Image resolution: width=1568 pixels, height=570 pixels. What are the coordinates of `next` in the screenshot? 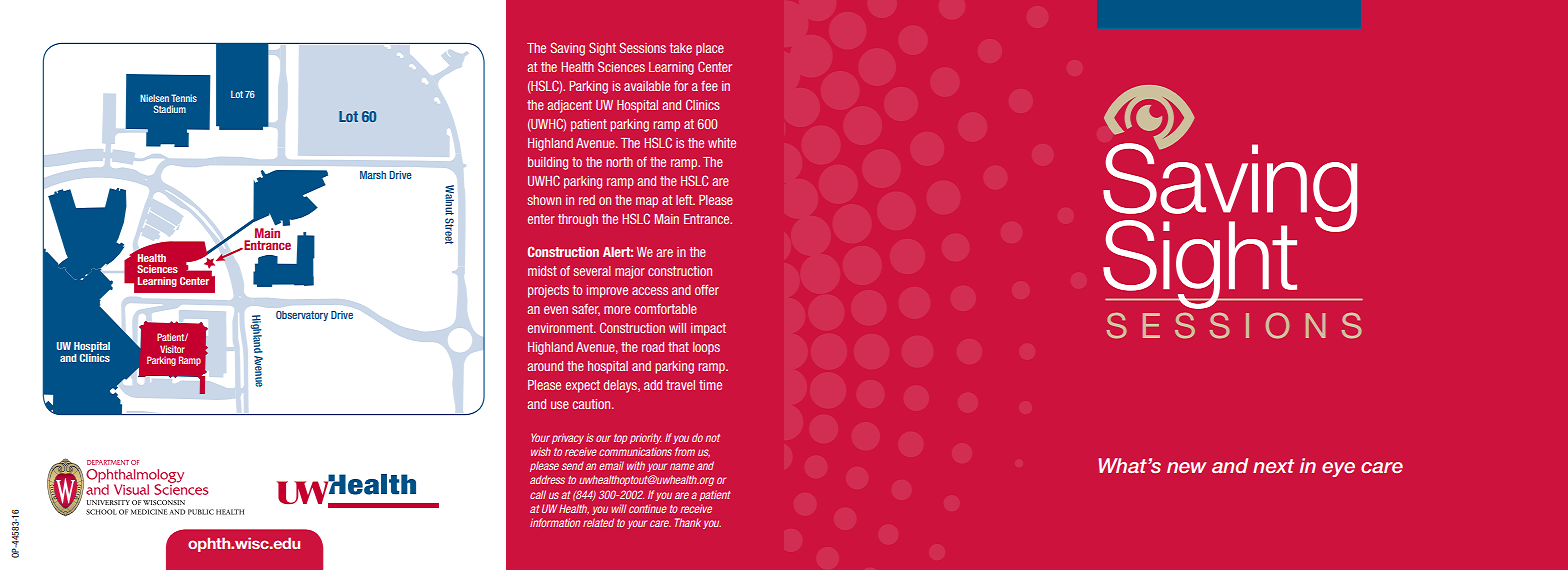 It's located at (1273, 466).
